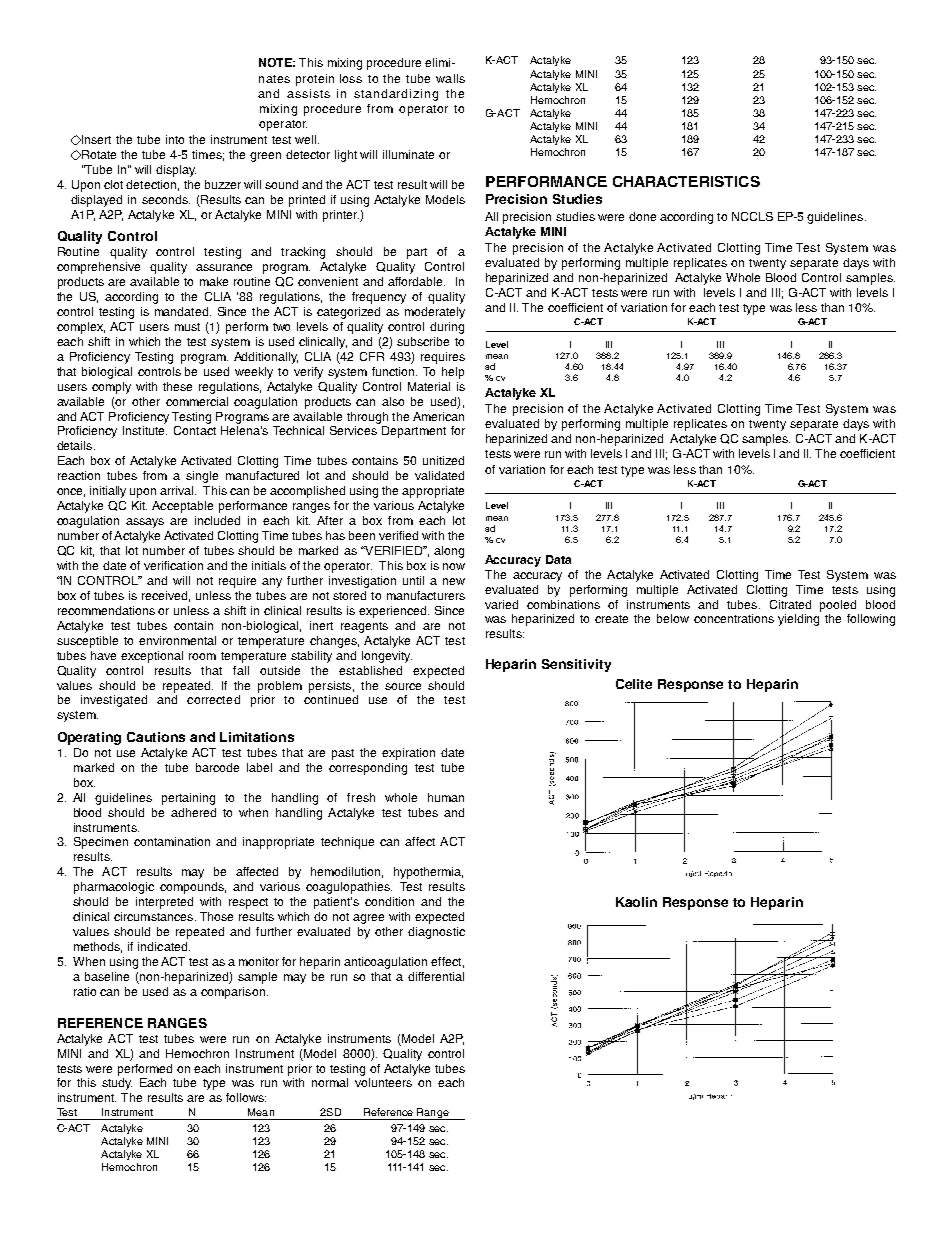 The width and height of the page is (952, 1233). Describe the element at coordinates (436, 976) in the page. I see `differential` at that location.
